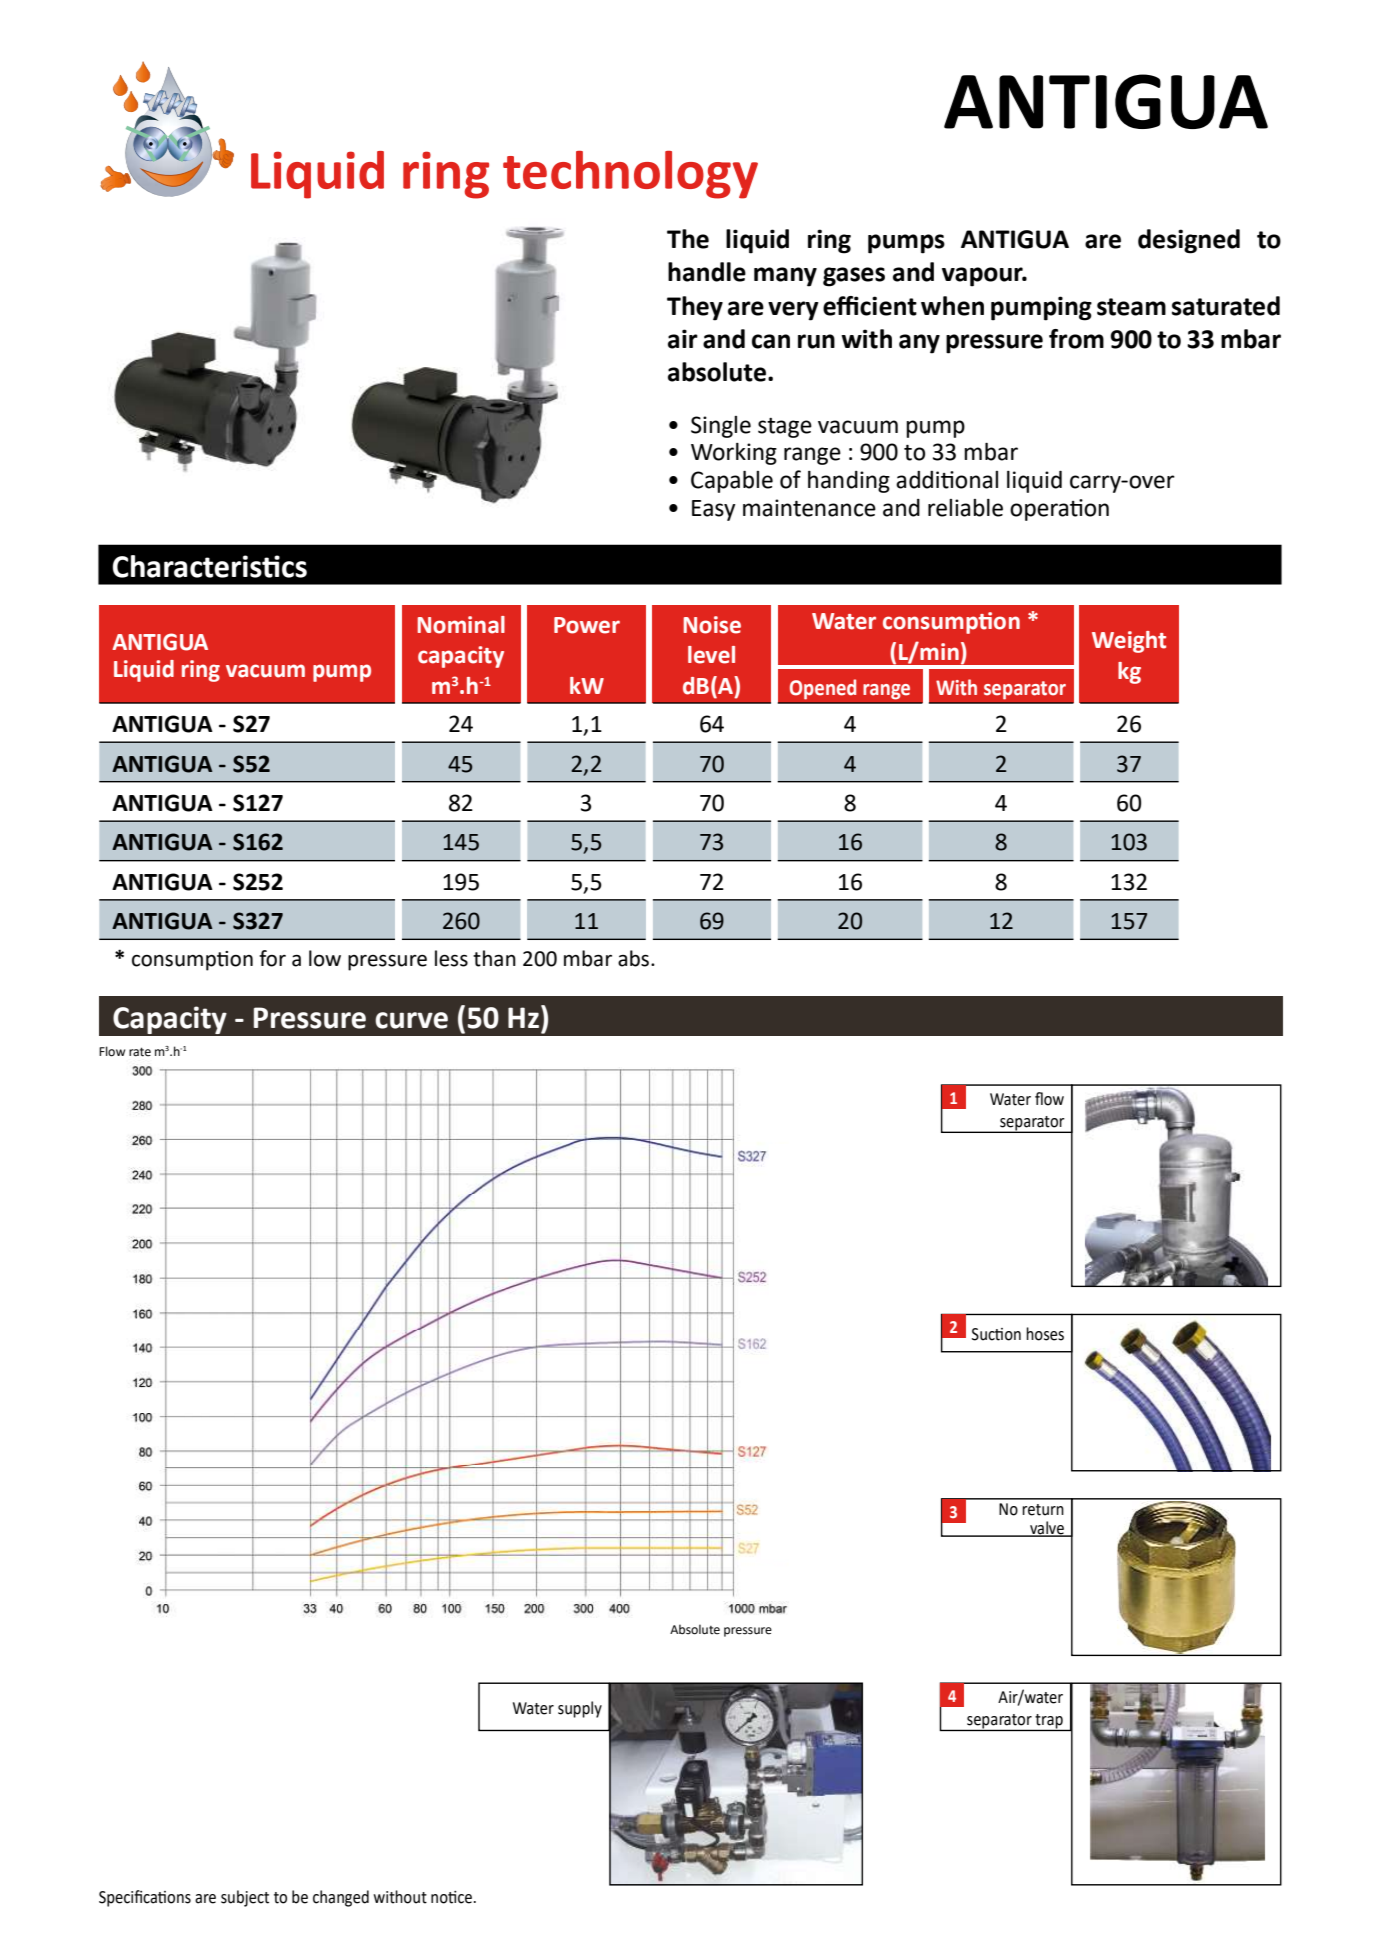  What do you see at coordinates (1131, 307) in the screenshot?
I see `steam` at bounding box center [1131, 307].
